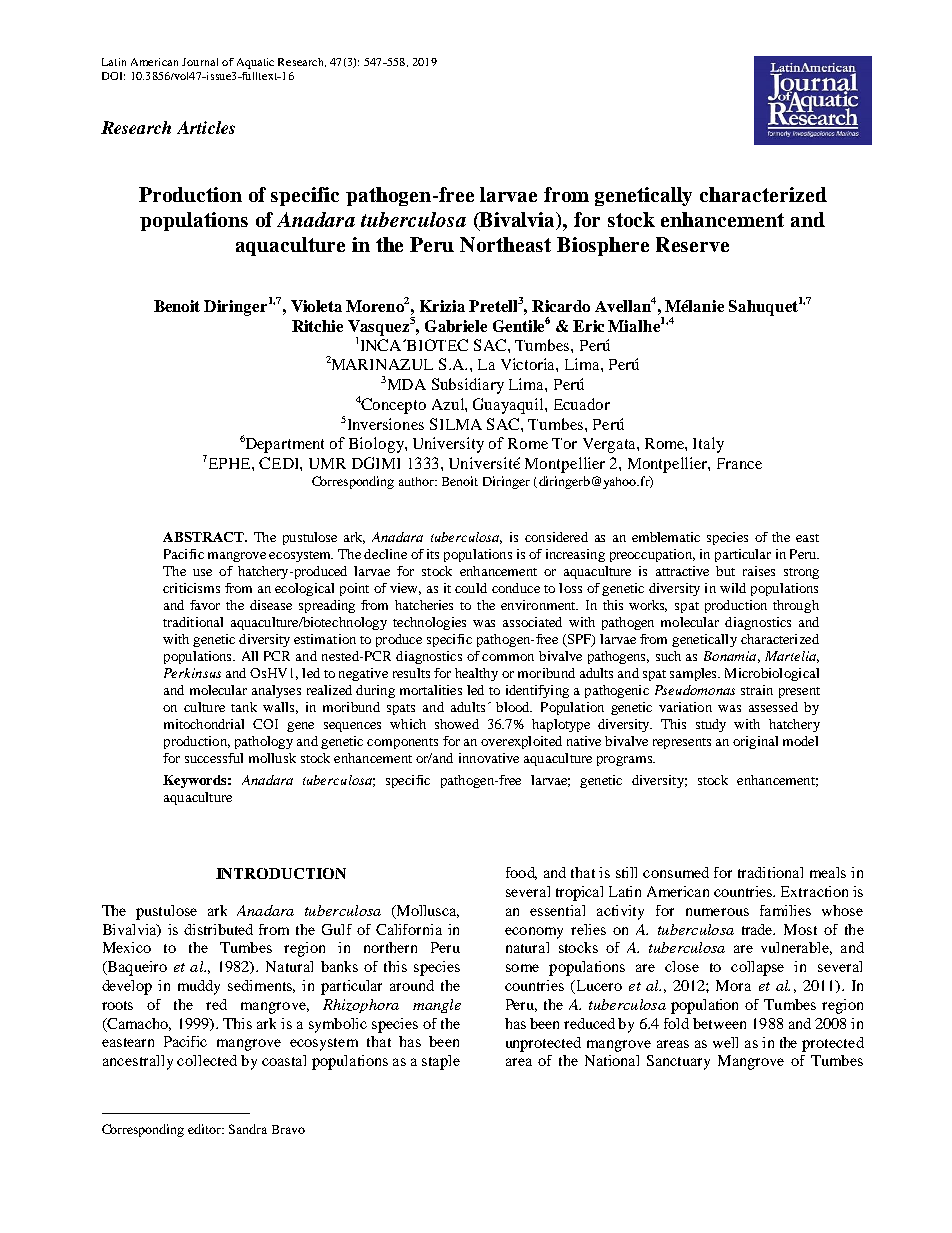 The image size is (952, 1233). What do you see at coordinates (281, 873) in the page?
I see `INTRODUCTION` at bounding box center [281, 873].
